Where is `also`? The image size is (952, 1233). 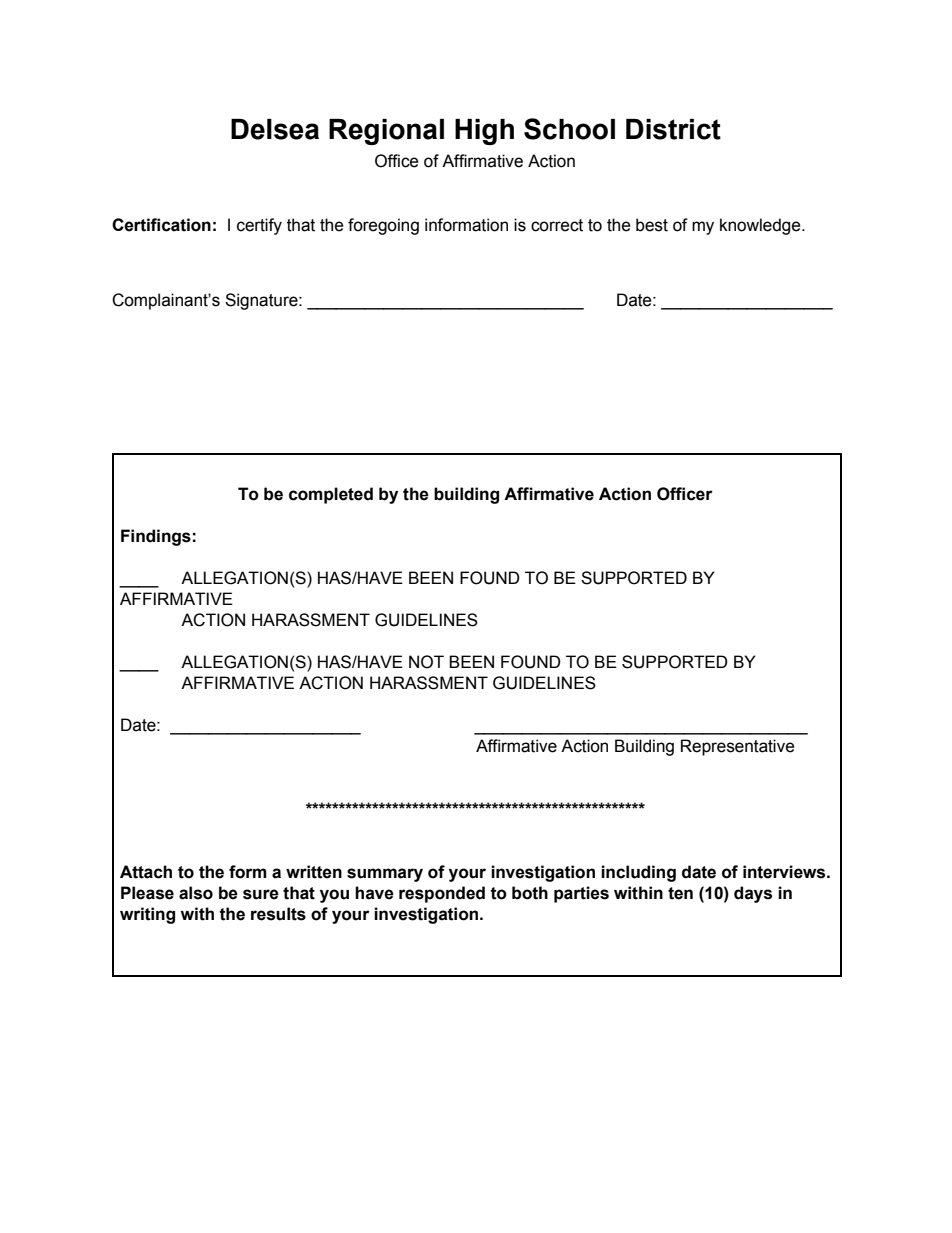
also is located at coordinates (196, 893).
